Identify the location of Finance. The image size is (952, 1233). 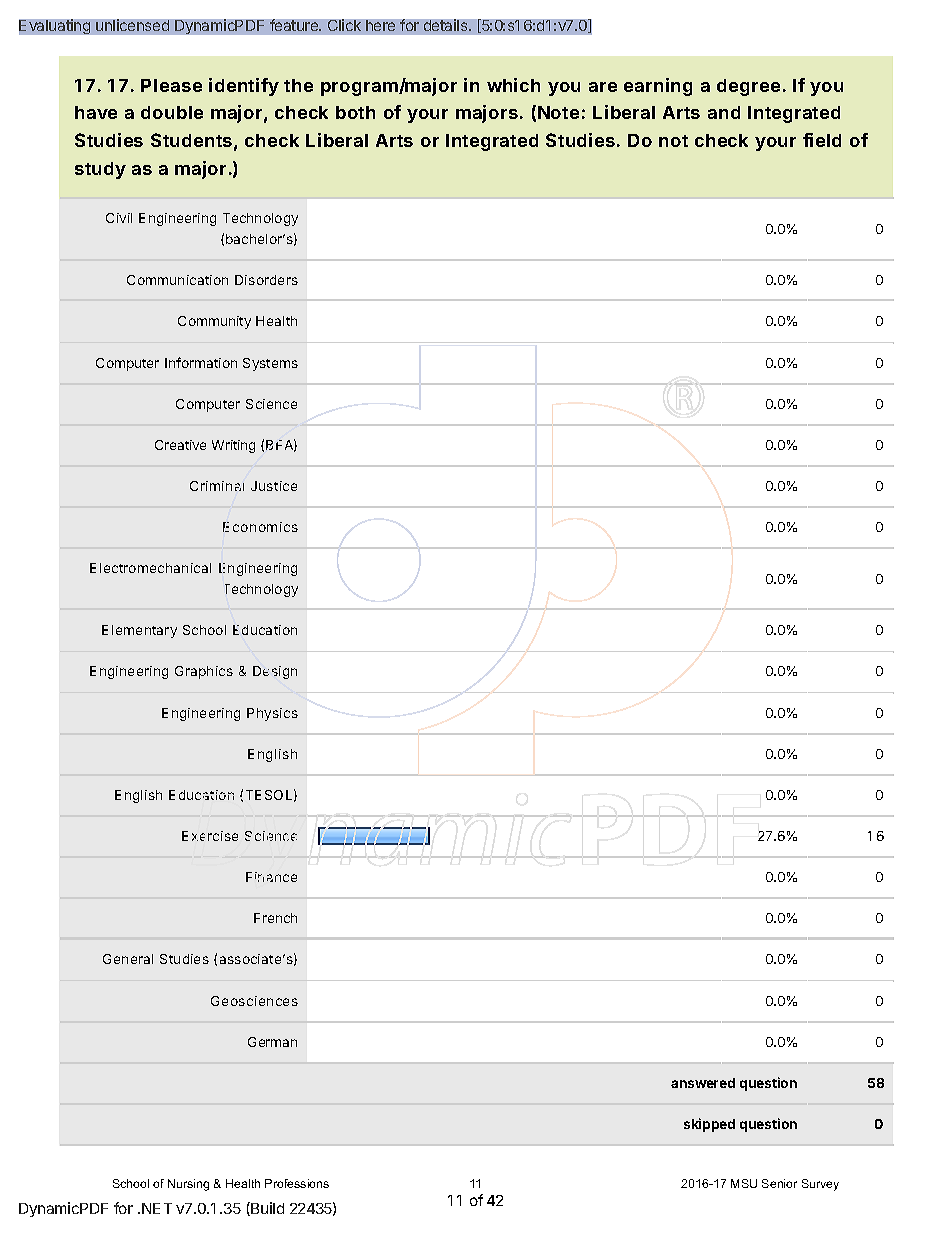
(271, 877).
